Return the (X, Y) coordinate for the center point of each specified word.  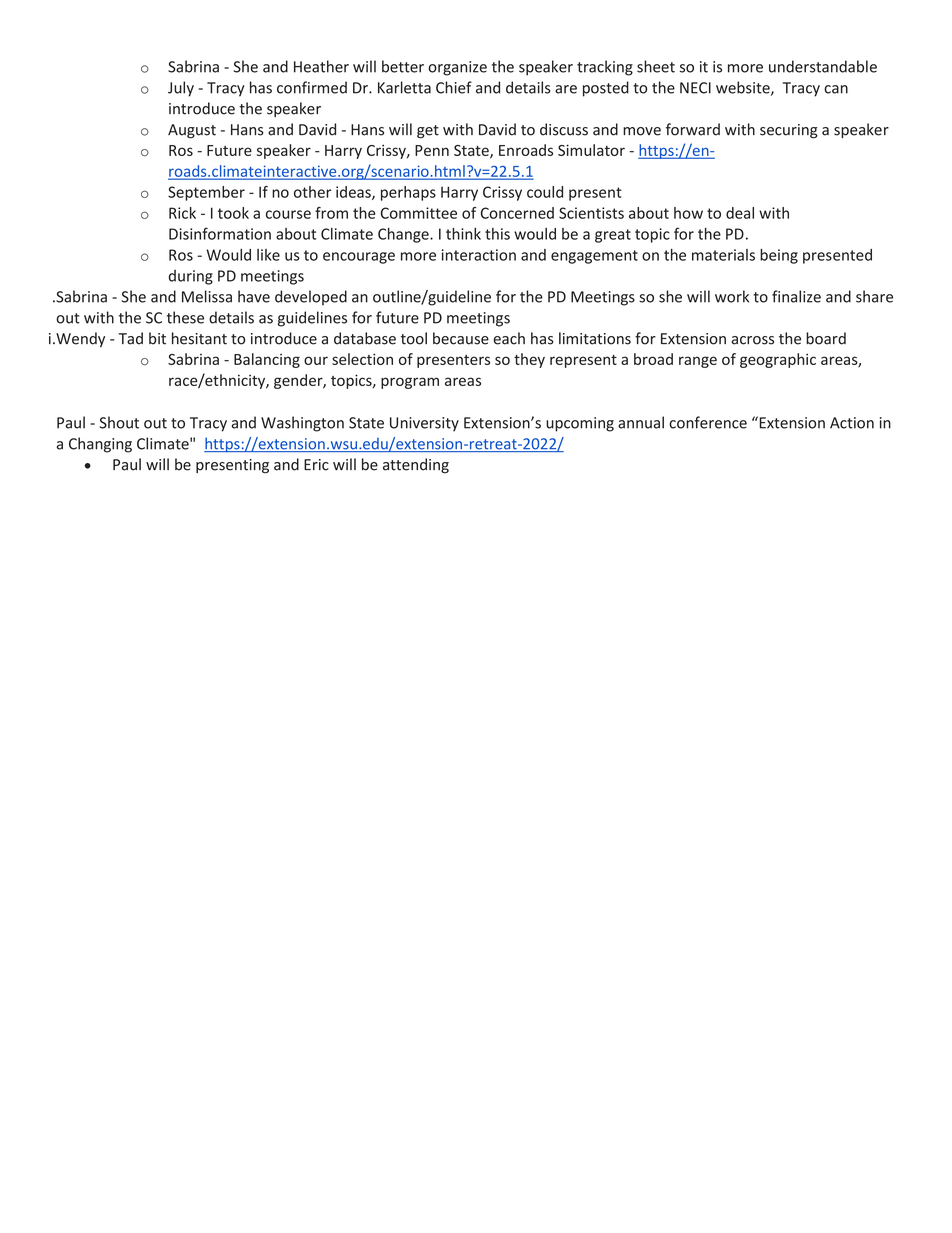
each (509, 338)
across (753, 340)
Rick (182, 213)
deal (740, 213)
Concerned (517, 213)
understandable (823, 66)
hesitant (199, 338)
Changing (100, 445)
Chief (454, 87)
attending (416, 466)
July (181, 89)
